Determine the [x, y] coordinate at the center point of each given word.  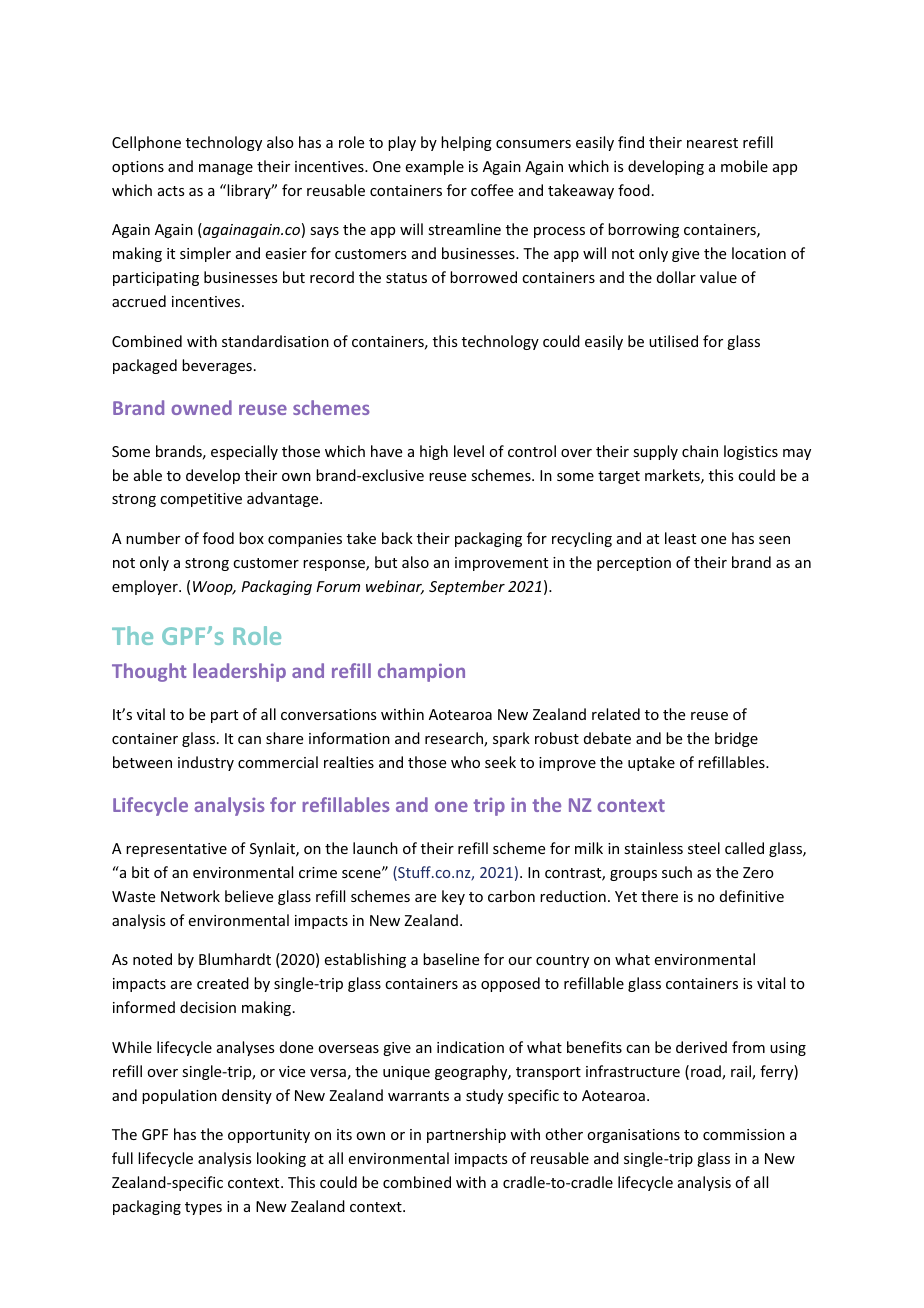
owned [201, 407]
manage [226, 169]
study [484, 1096]
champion [421, 672]
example [435, 167]
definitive [752, 896]
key [453, 897]
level [469, 451]
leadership [239, 672]
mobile [744, 166]
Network [190, 896]
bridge [736, 739]
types [203, 1208]
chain [700, 451]
